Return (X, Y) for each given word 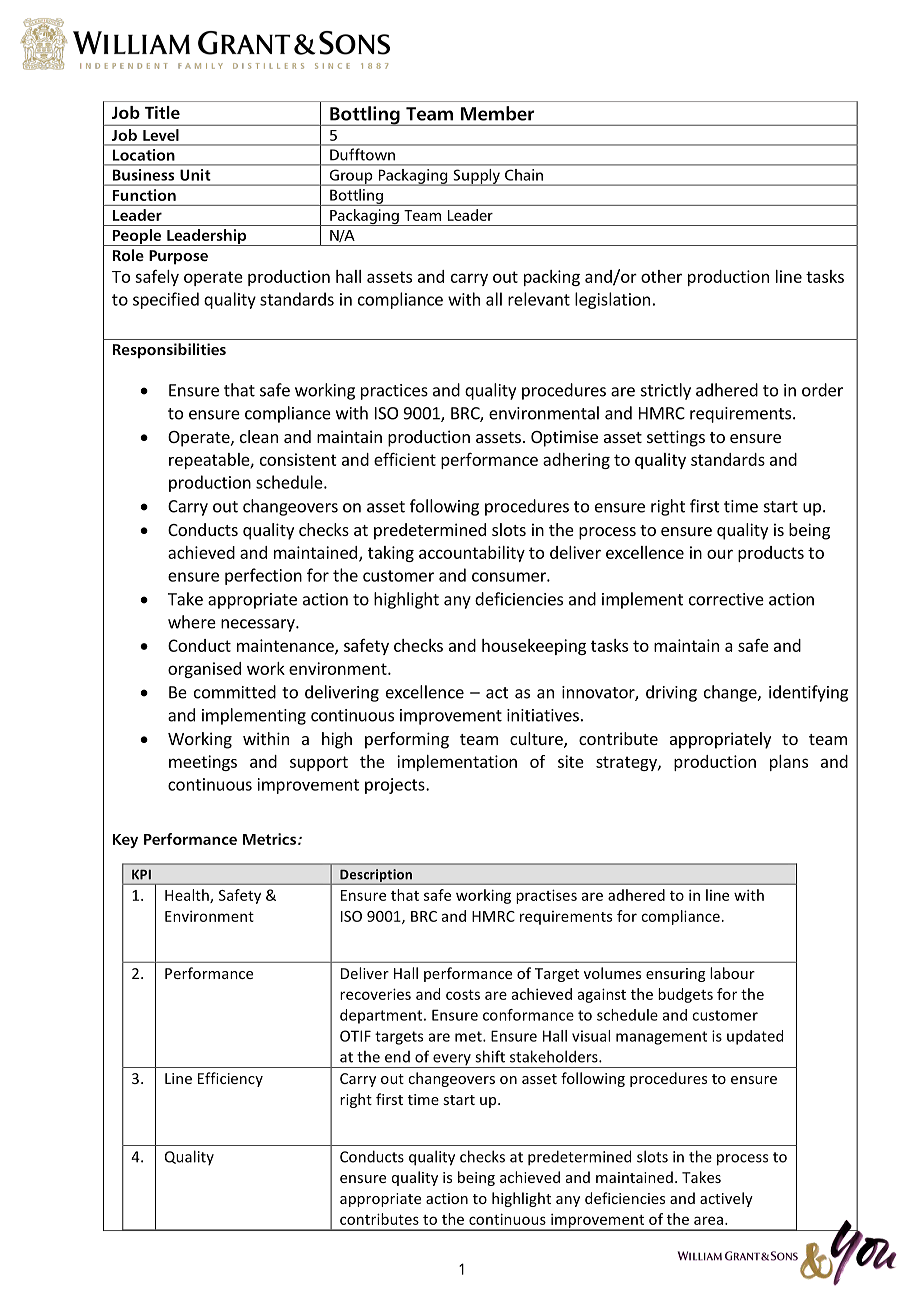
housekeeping (534, 647)
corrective (726, 599)
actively (726, 1199)
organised (204, 670)
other (661, 276)
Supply (476, 177)
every (452, 1061)
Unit (195, 175)
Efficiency (230, 1079)
